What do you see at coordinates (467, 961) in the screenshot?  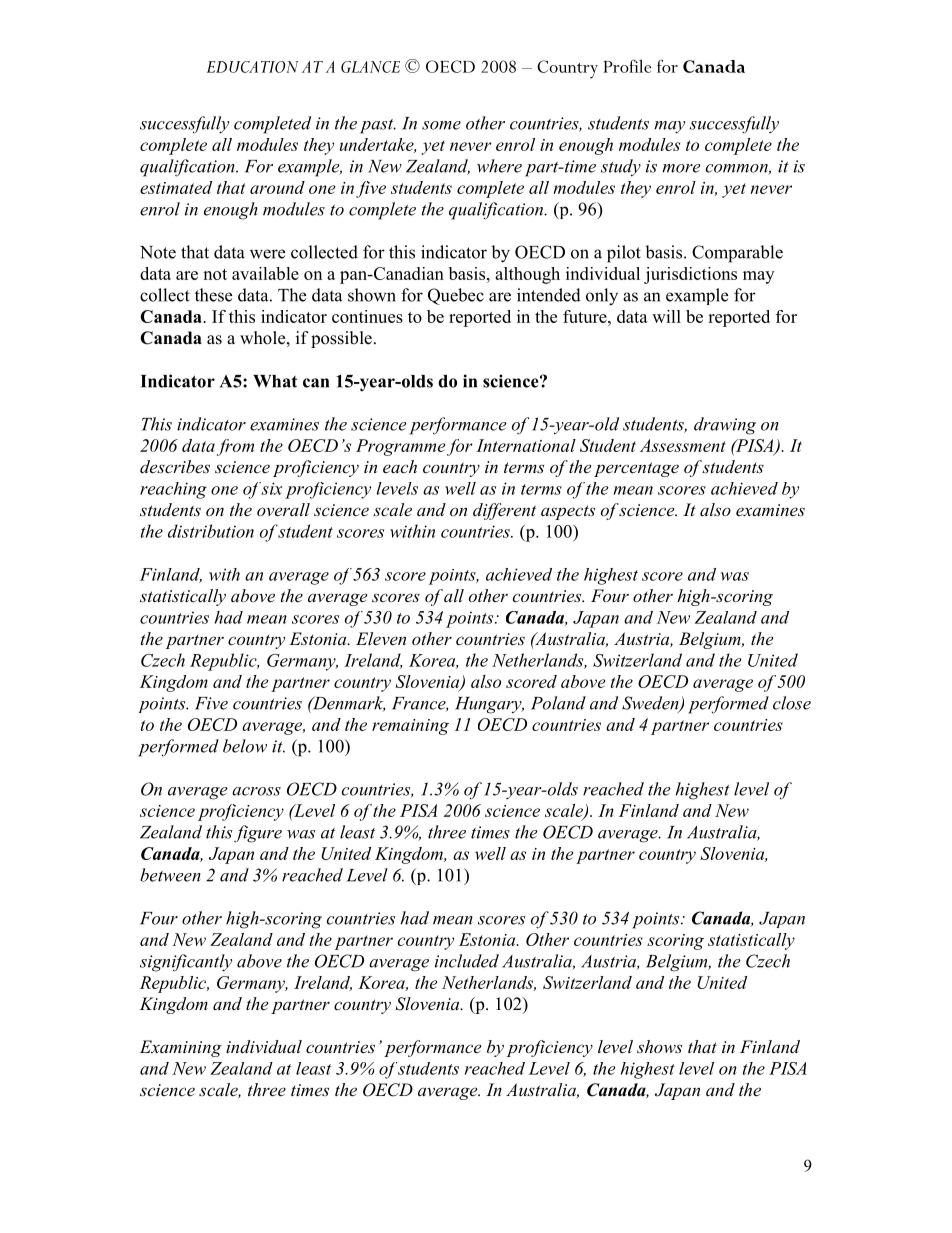 I see `included` at bounding box center [467, 961].
